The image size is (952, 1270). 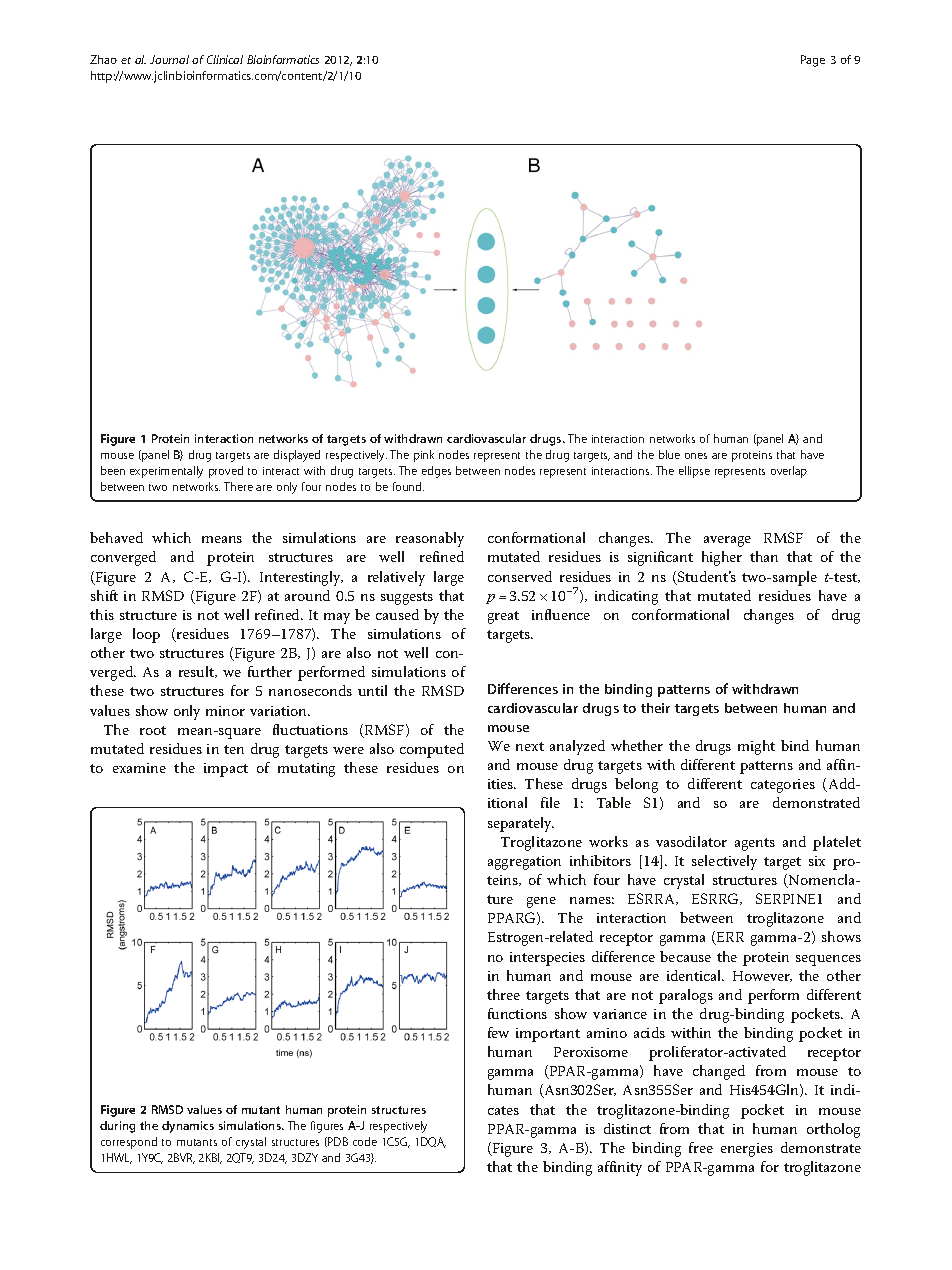 I want to click on pink, so click(x=424, y=456).
